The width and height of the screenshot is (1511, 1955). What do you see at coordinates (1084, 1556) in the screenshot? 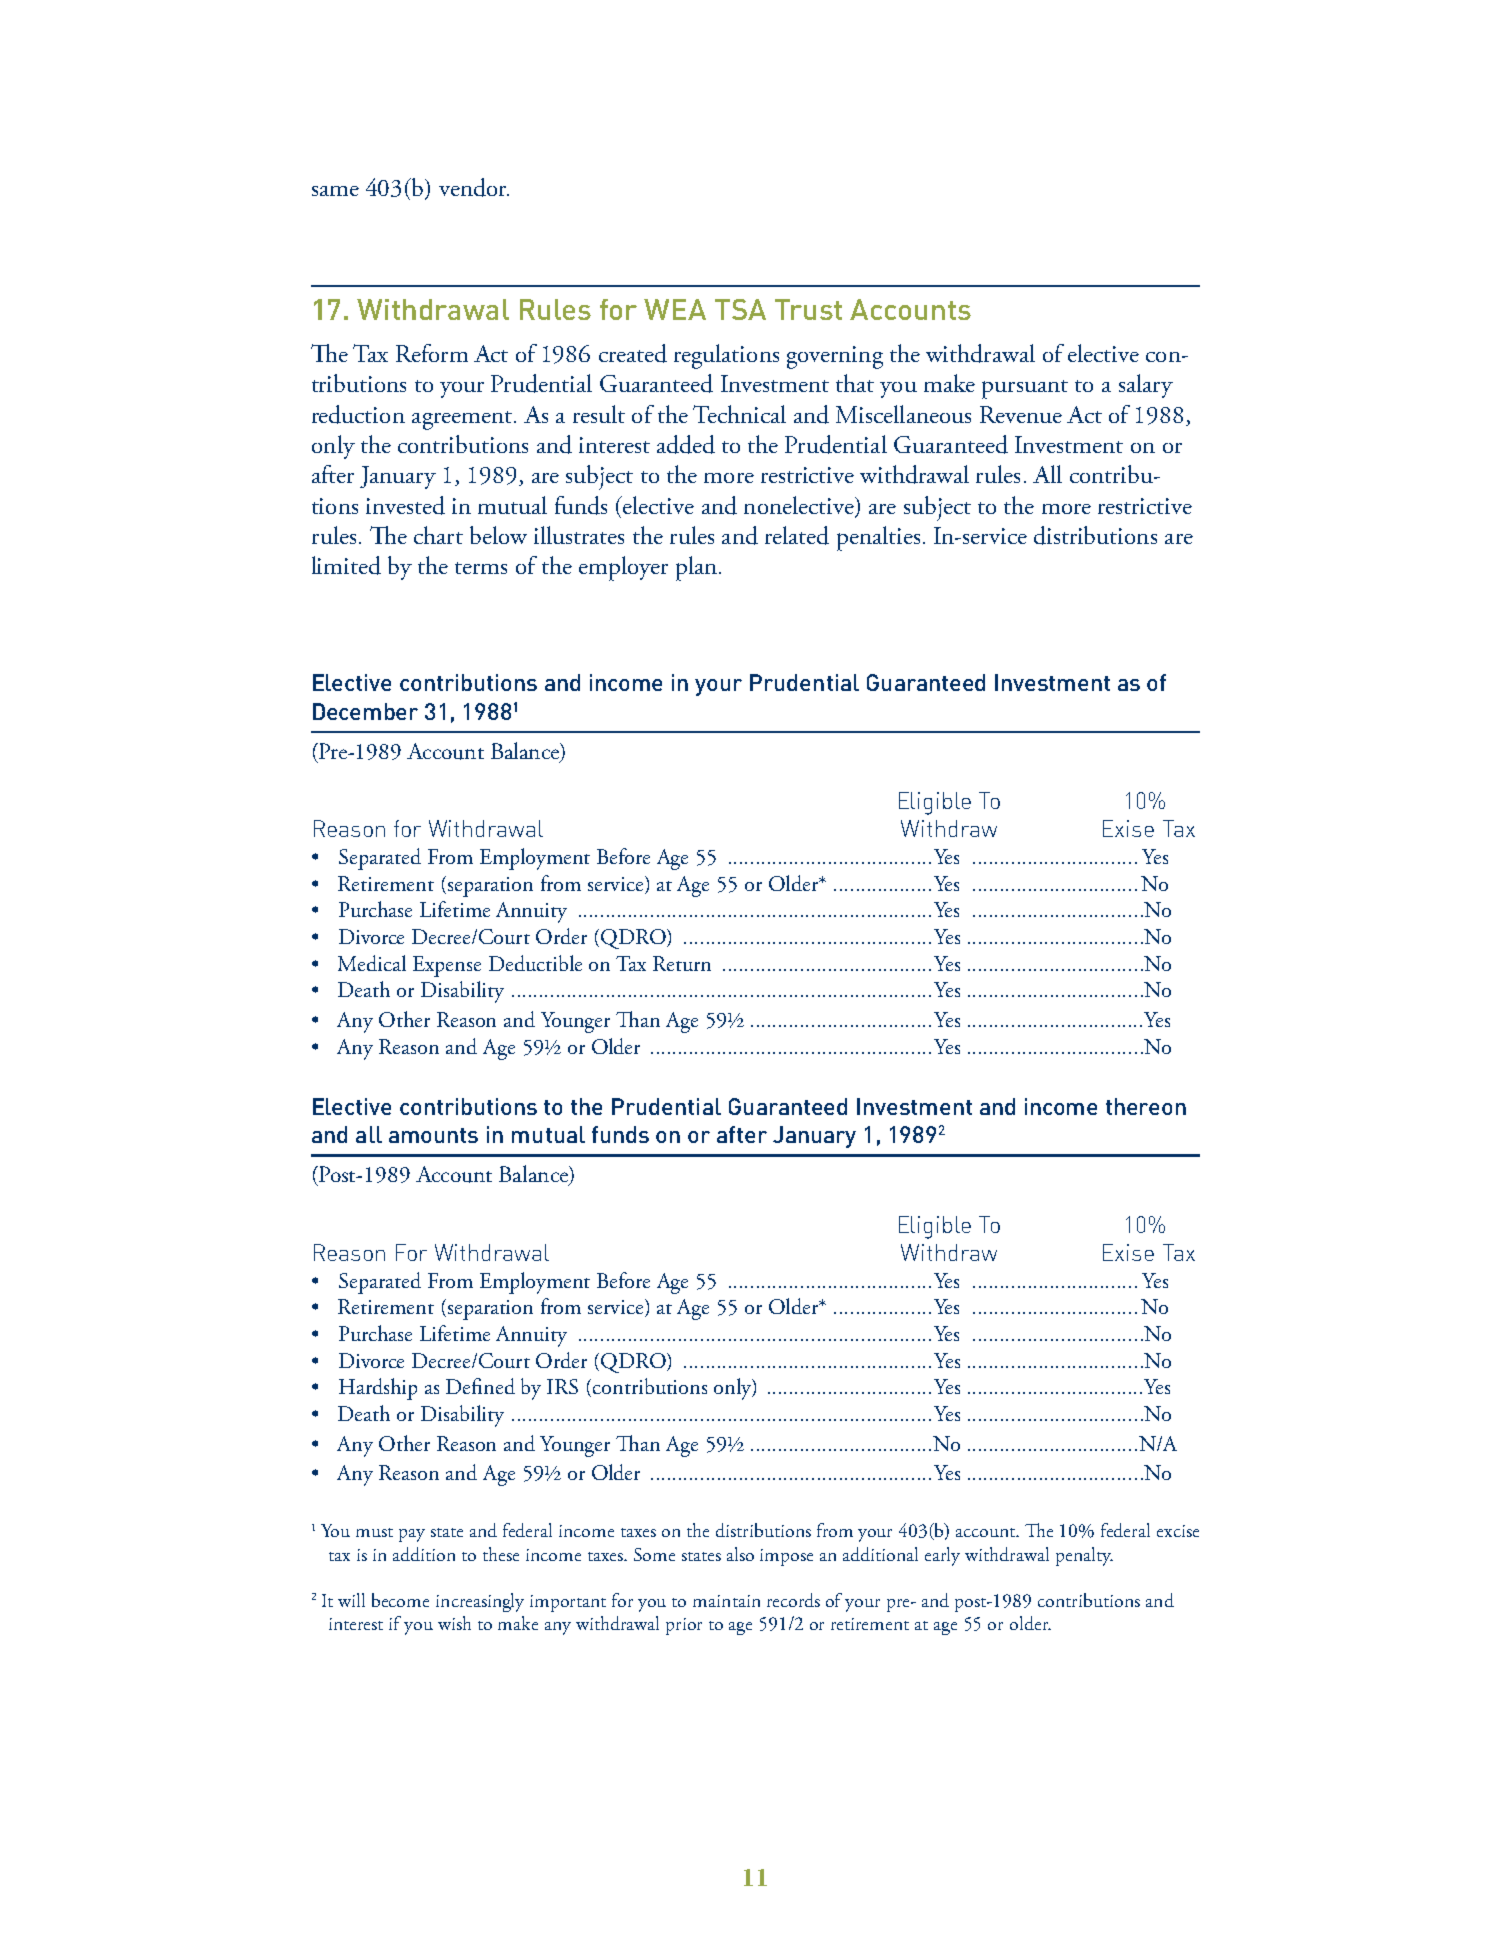
I see `penalty` at bounding box center [1084, 1556].
